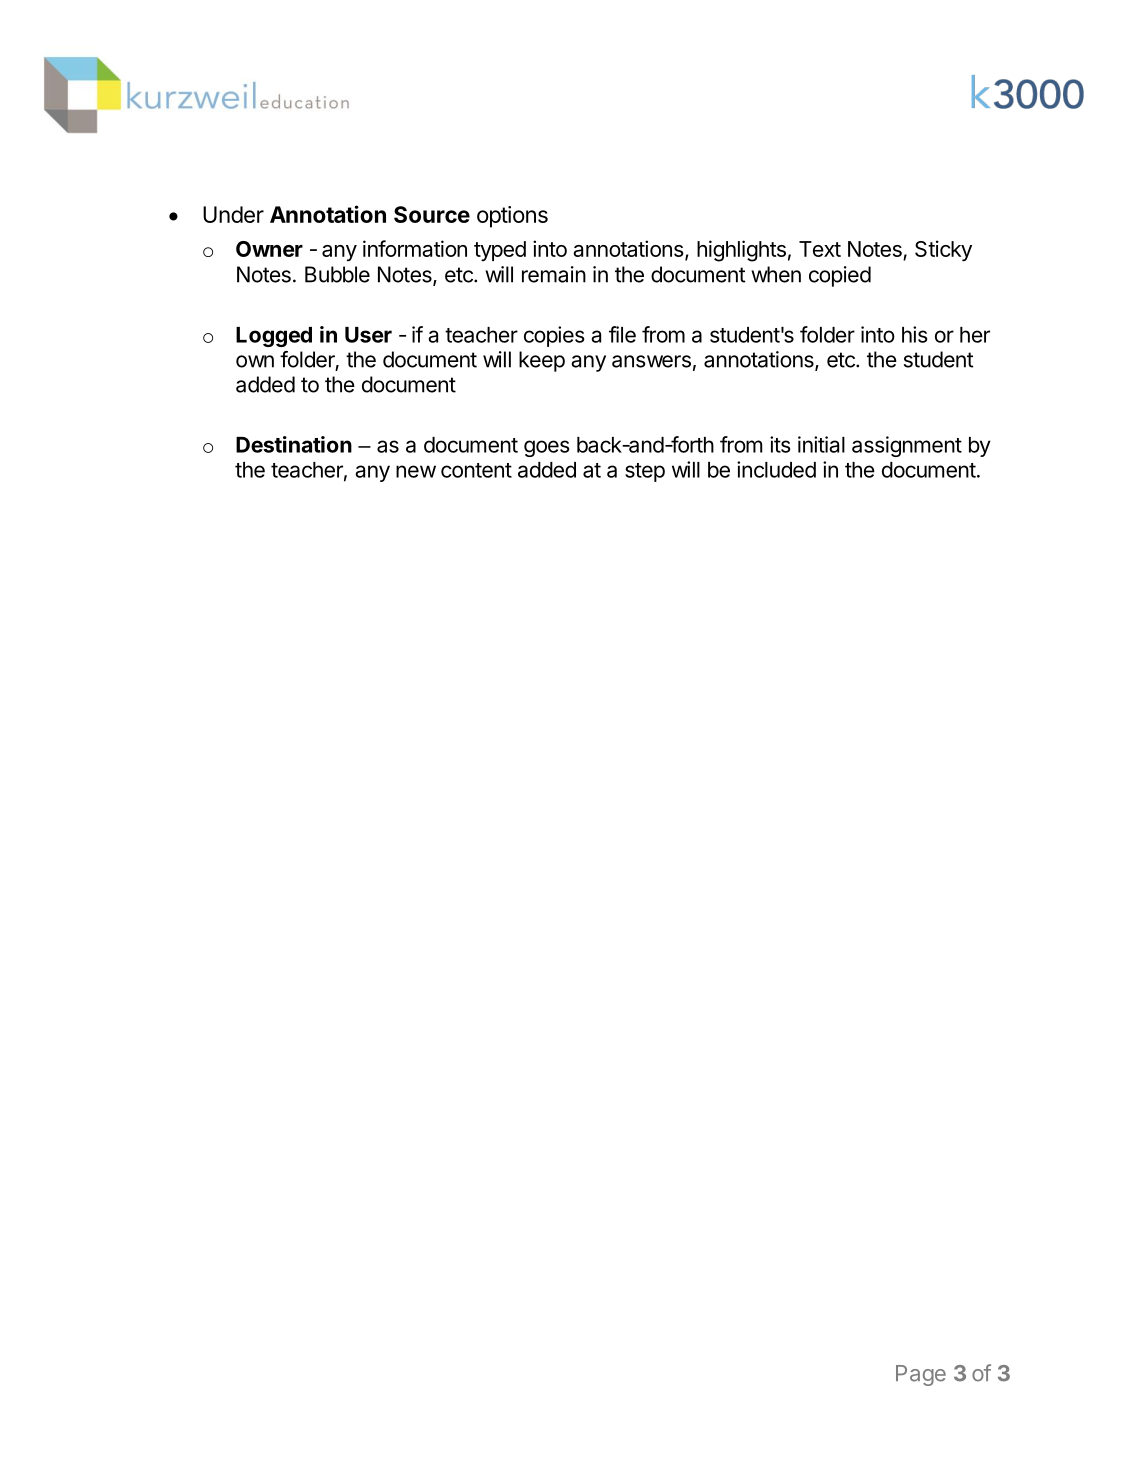 The image size is (1143, 1479). What do you see at coordinates (645, 472) in the document?
I see `step` at bounding box center [645, 472].
